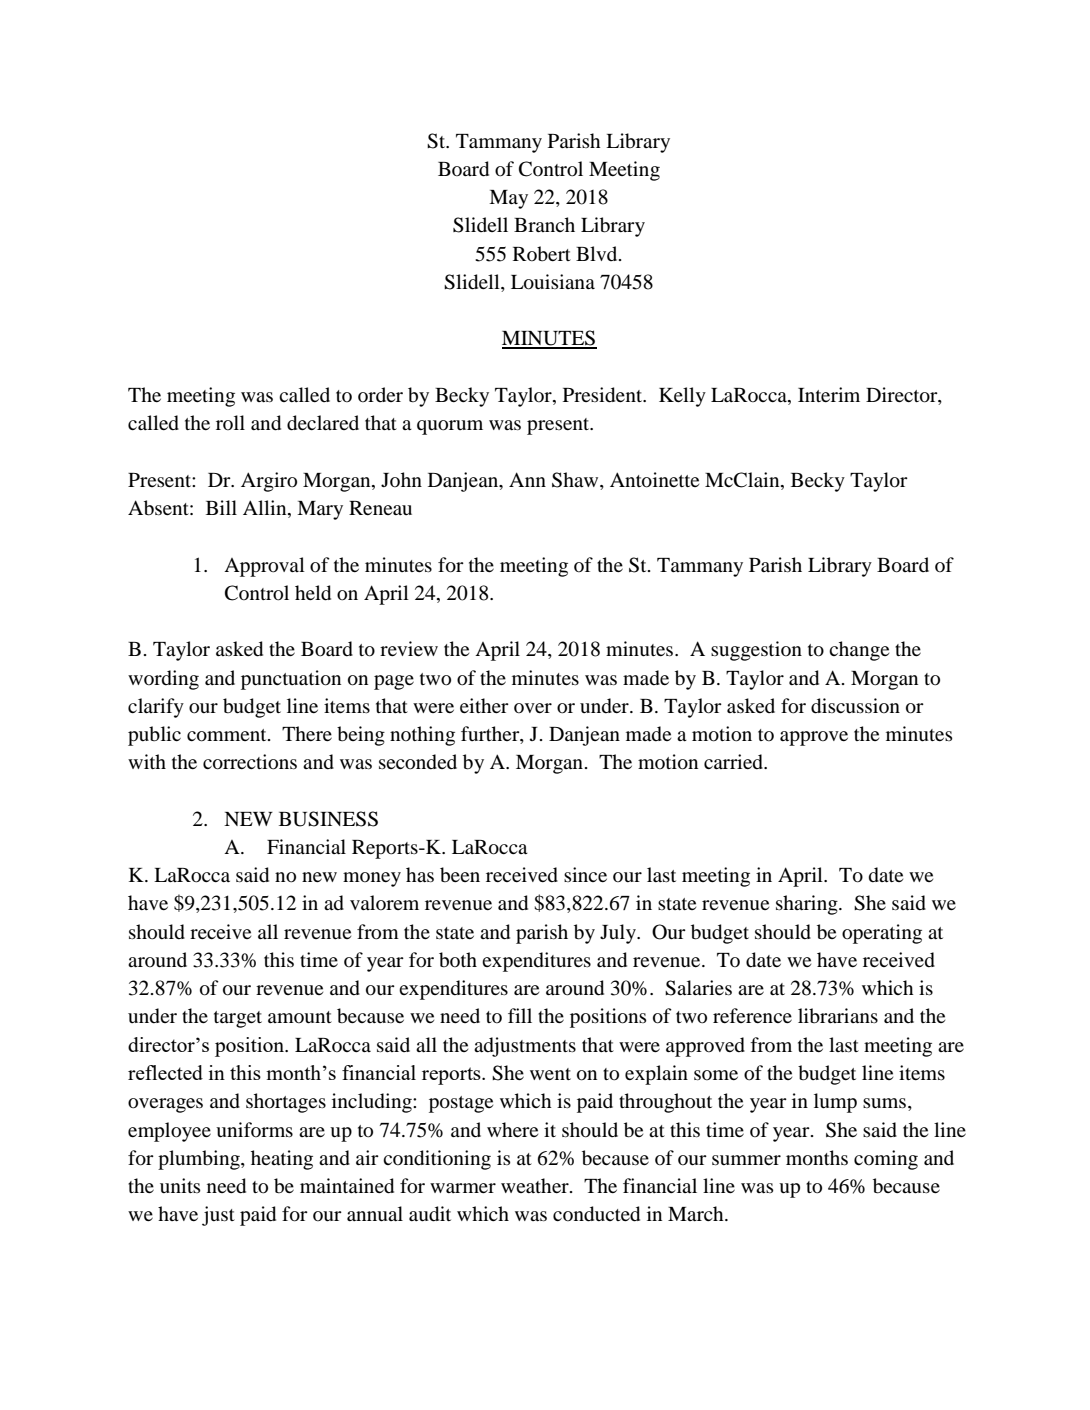  Describe the element at coordinates (808, 905) in the document. I see `sharing` at that location.
